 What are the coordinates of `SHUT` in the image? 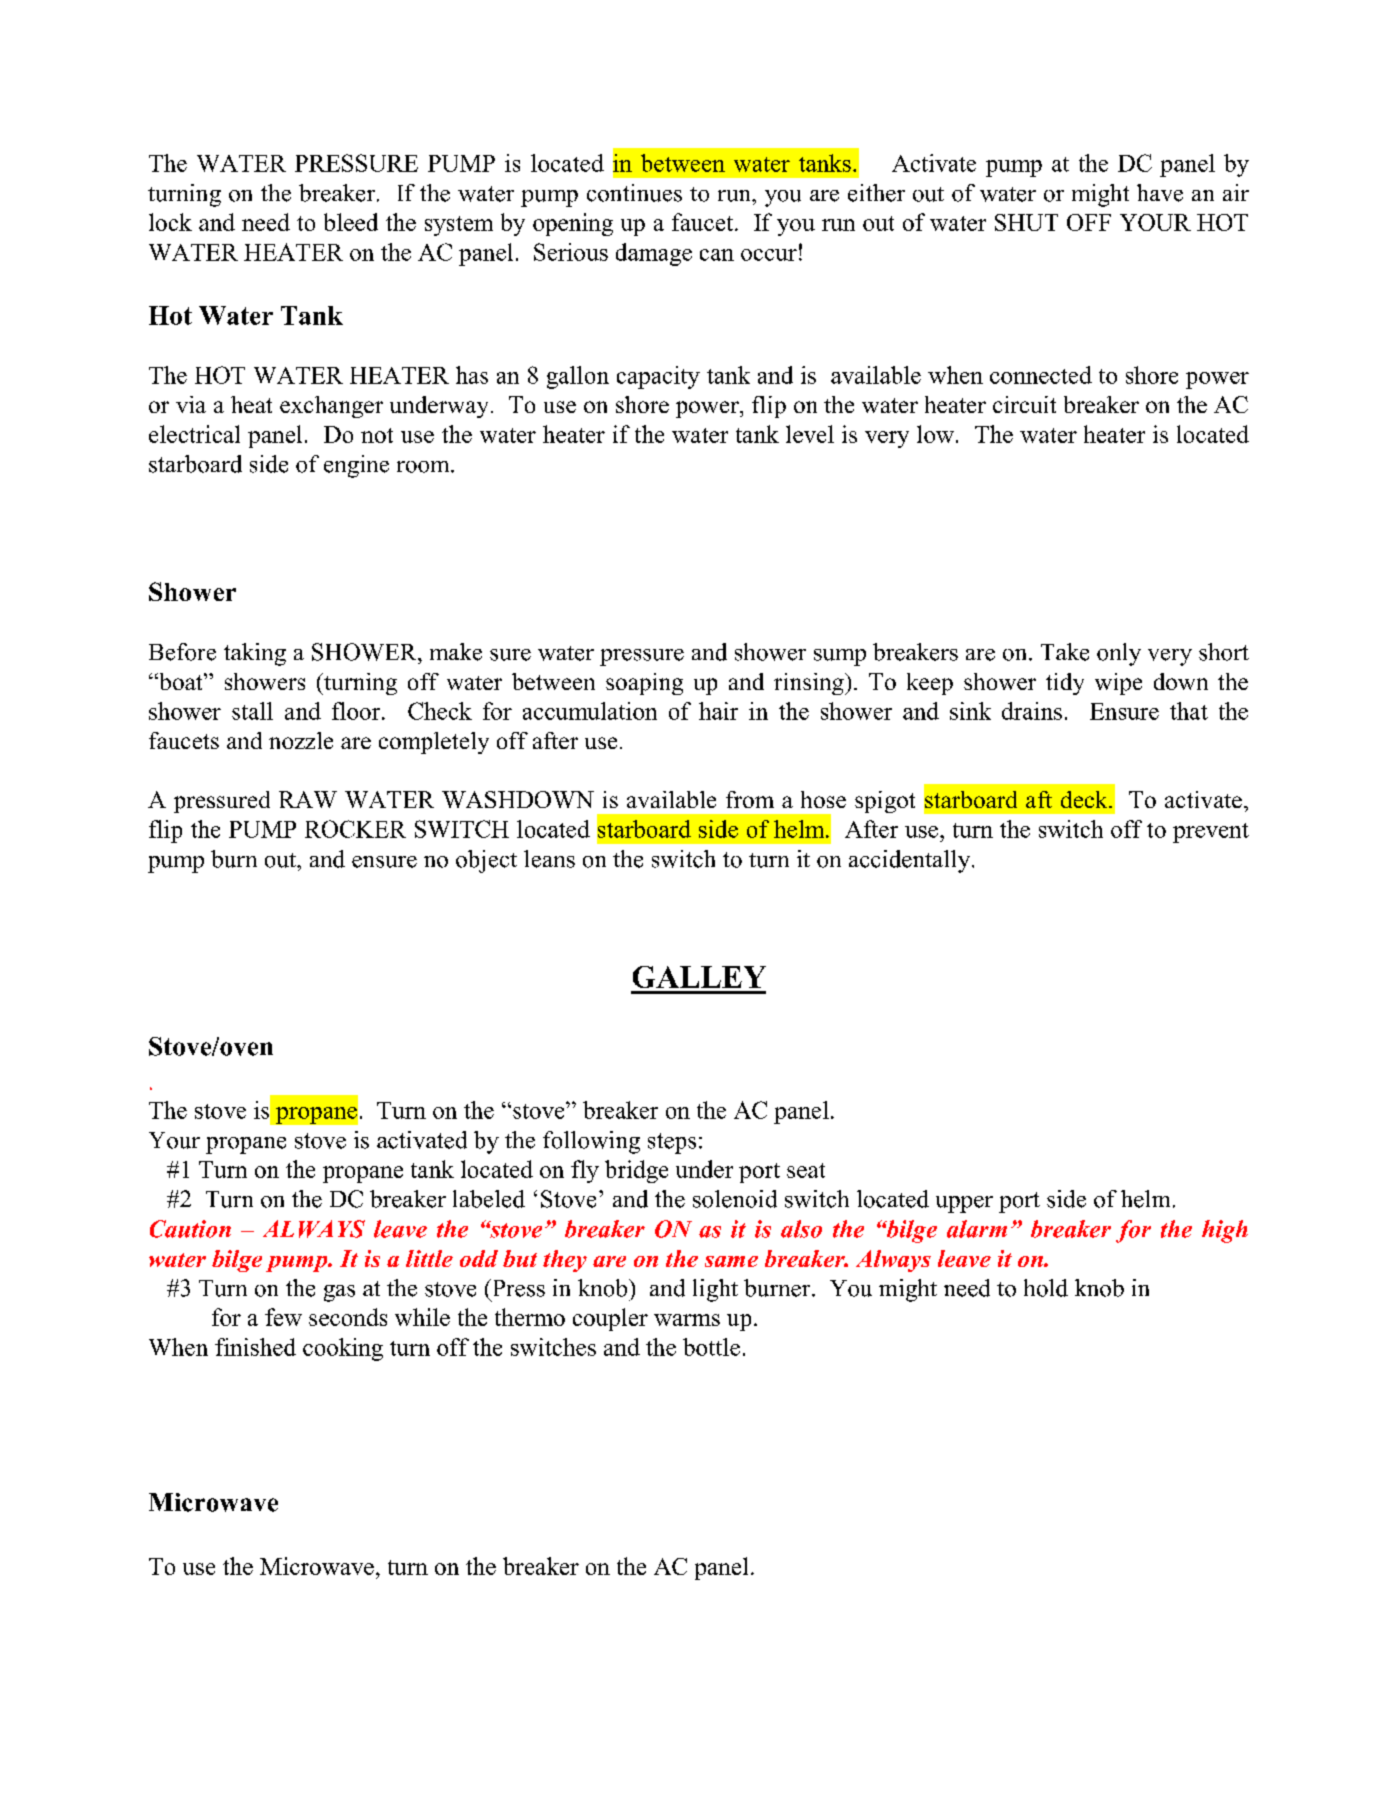 It's located at (1026, 222).
